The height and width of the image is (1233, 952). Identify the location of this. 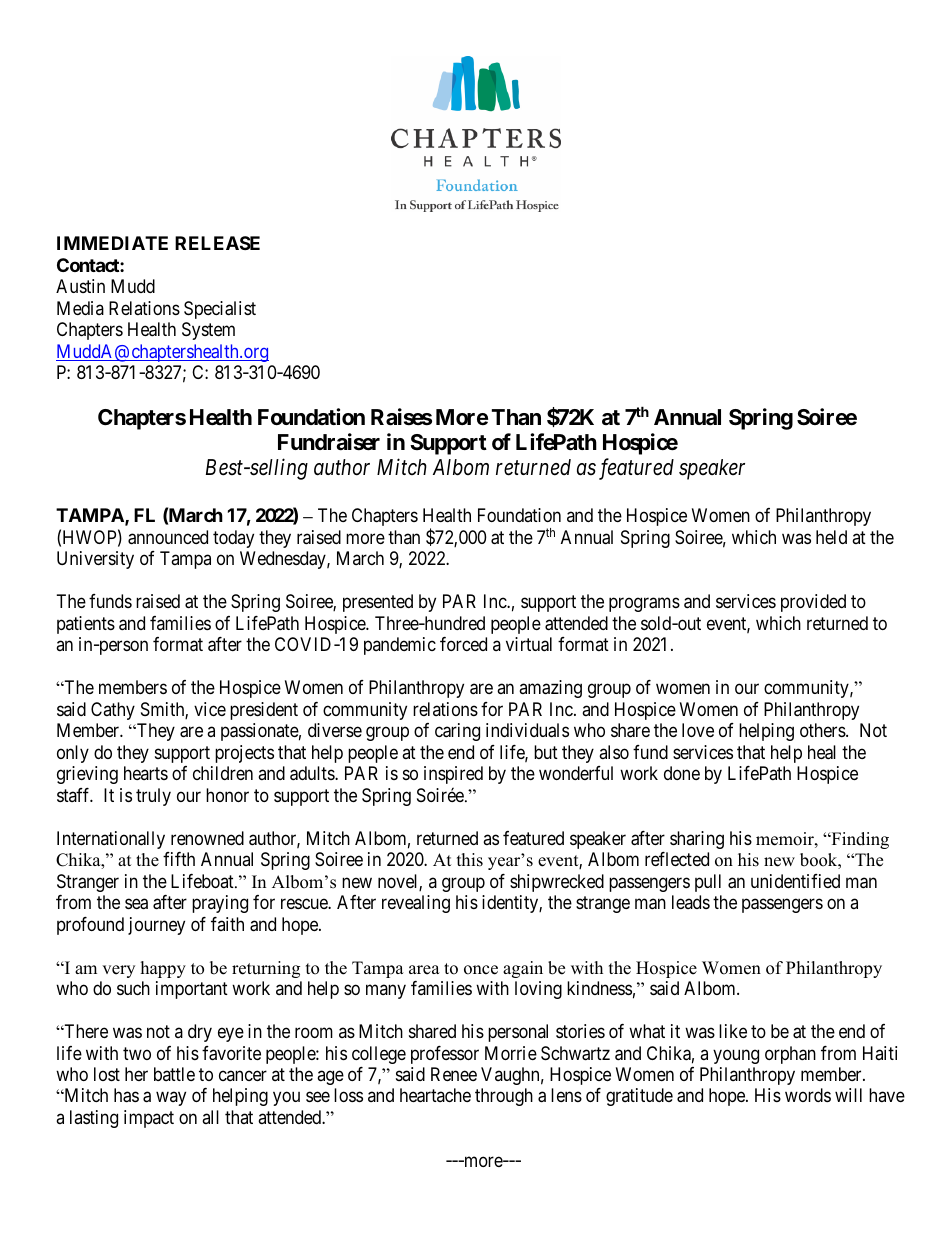
(470, 860).
